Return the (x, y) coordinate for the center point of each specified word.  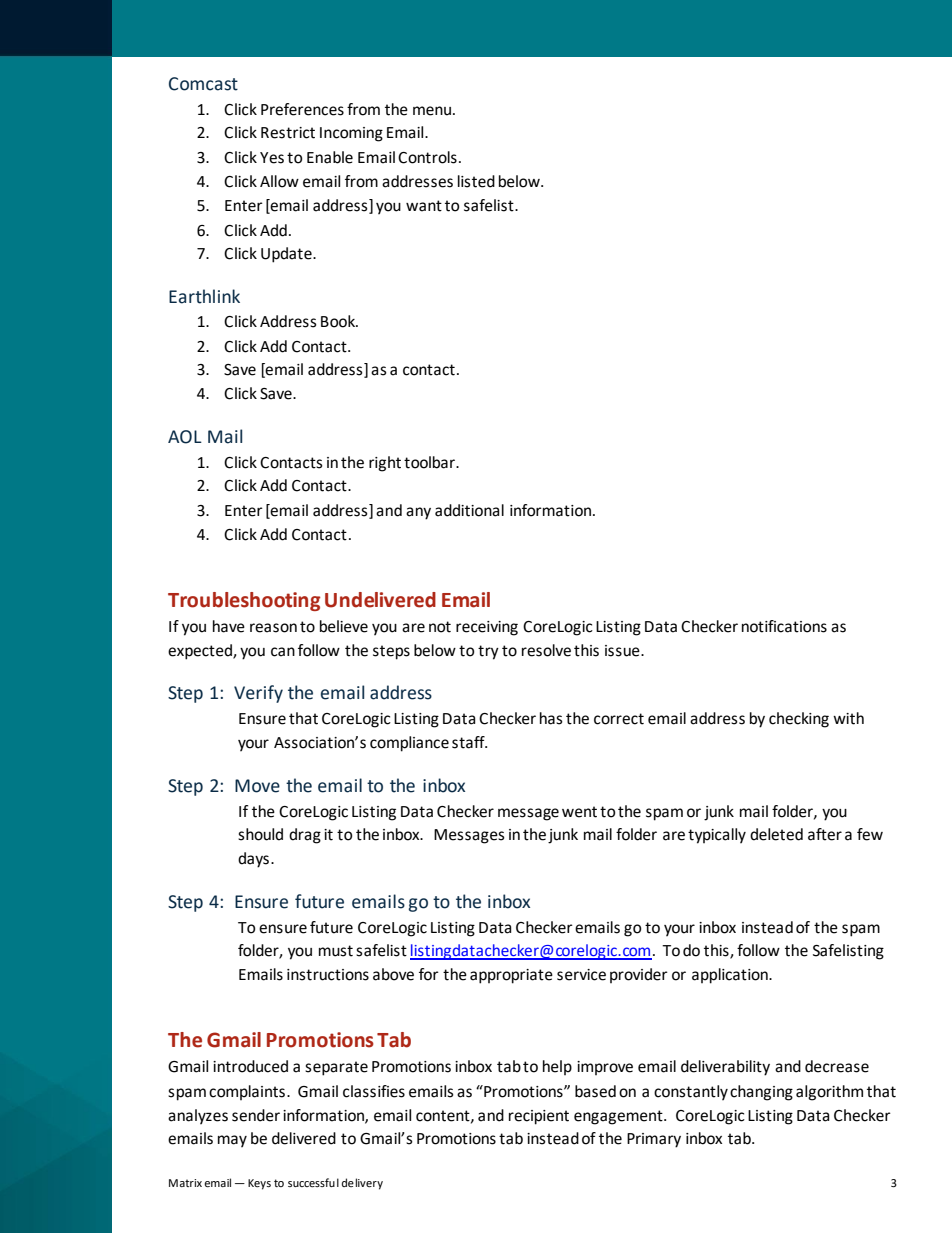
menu (432, 111)
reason (273, 628)
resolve (546, 650)
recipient (539, 1117)
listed (476, 181)
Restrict (288, 133)
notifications (784, 626)
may (232, 1141)
